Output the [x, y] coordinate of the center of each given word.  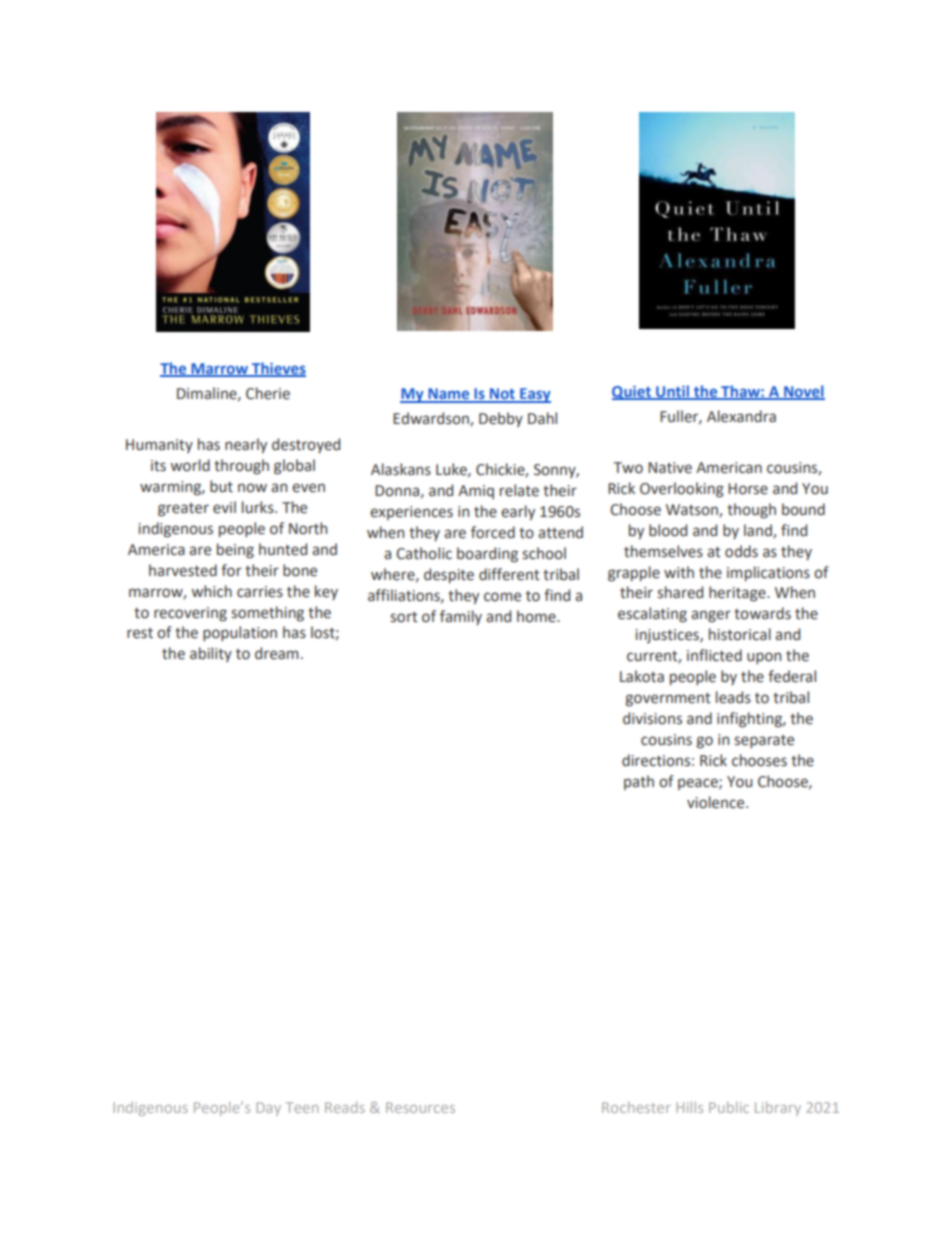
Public [729, 1107]
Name [449, 395]
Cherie [268, 393]
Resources [420, 1107]
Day [268, 1109]
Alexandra [741, 416]
